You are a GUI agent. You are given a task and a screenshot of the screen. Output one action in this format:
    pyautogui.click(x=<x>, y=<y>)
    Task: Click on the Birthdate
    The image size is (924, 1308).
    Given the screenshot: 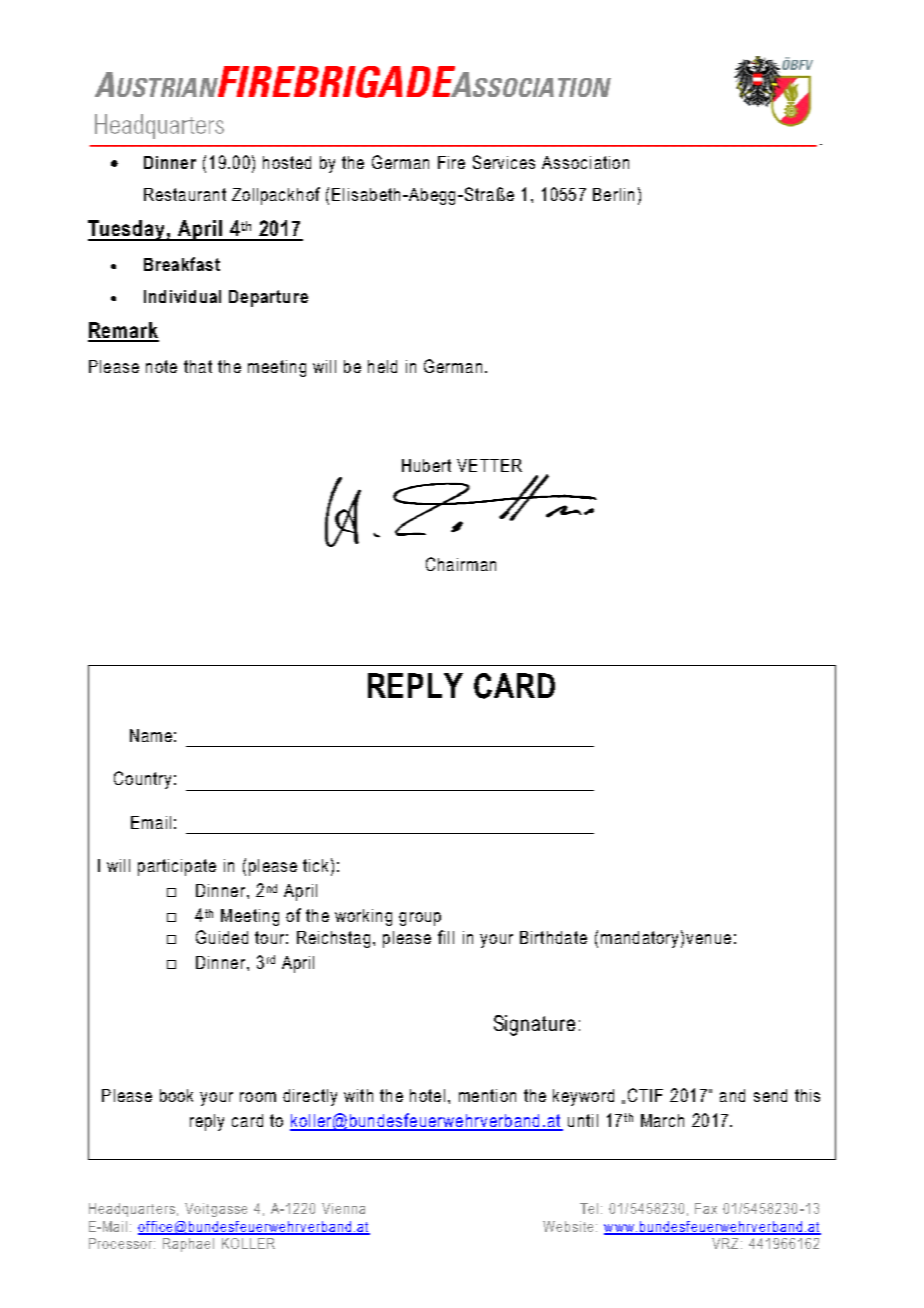 What is the action you would take?
    pyautogui.click(x=553, y=937)
